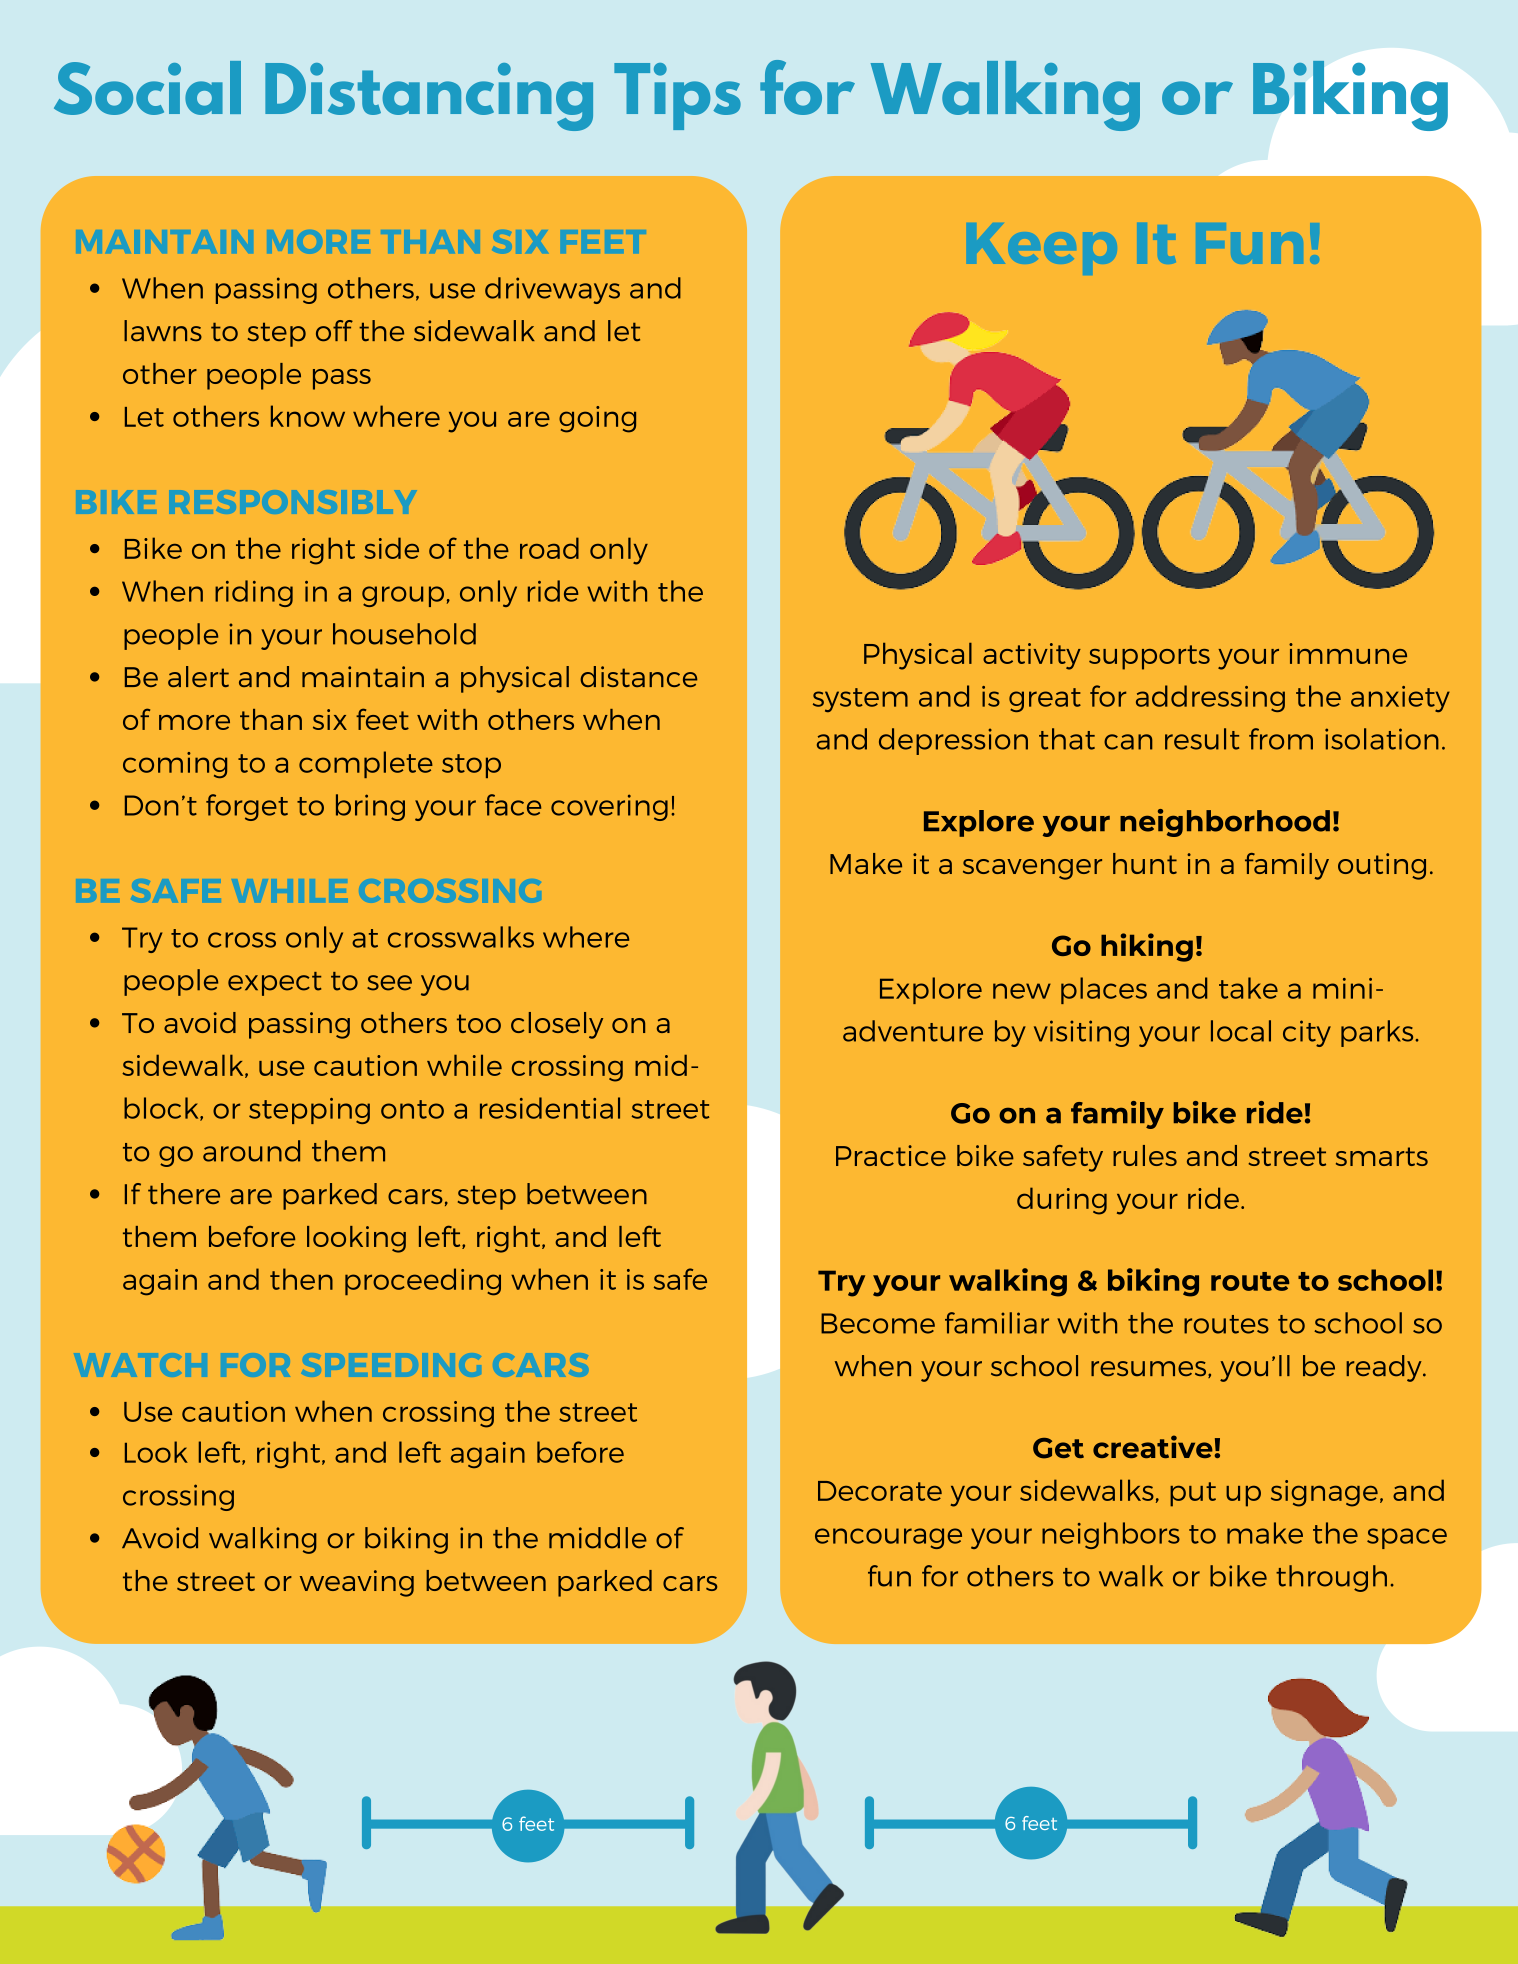 The image size is (1518, 1964). Describe the element at coordinates (888, 1538) in the screenshot. I see `encourage` at that location.
